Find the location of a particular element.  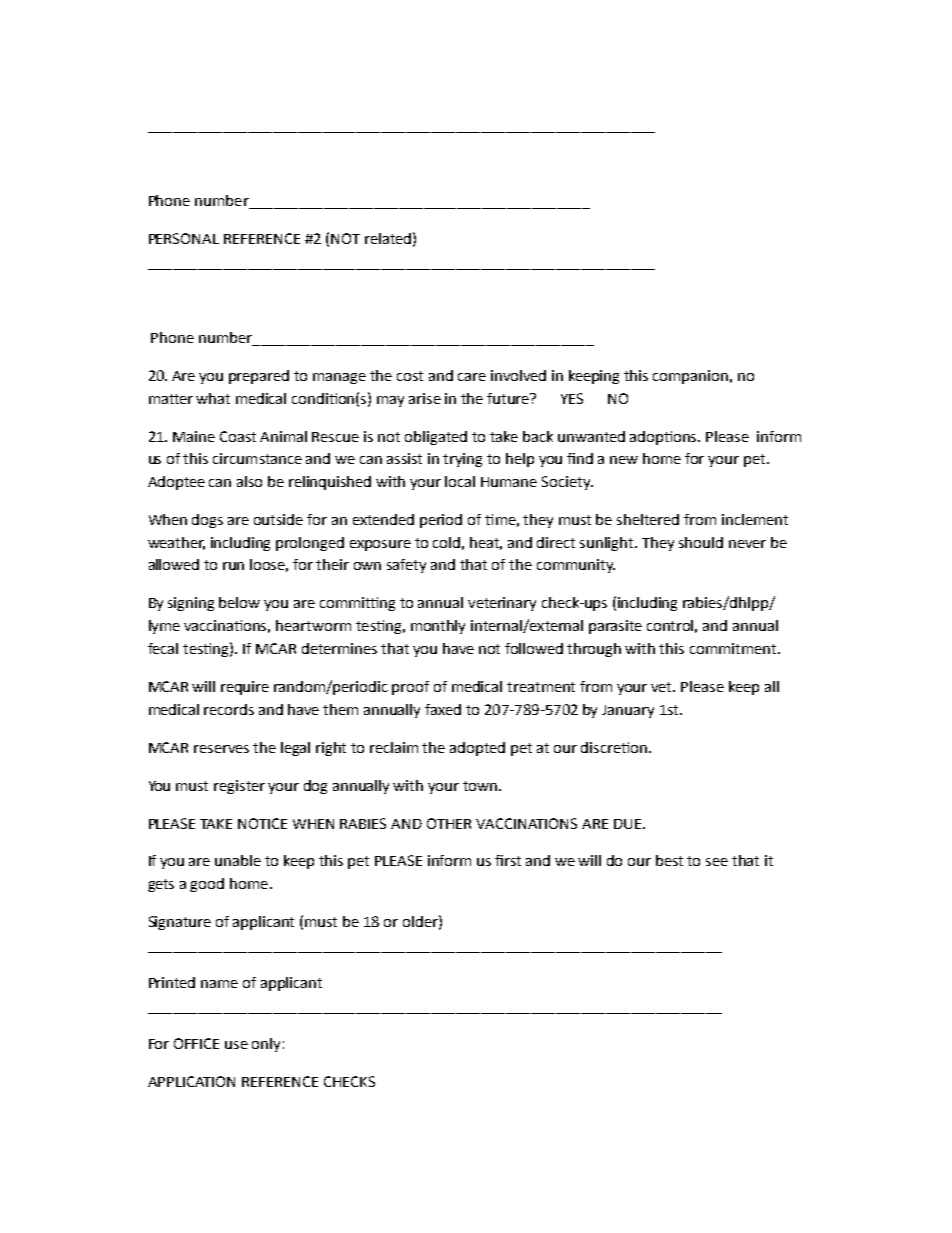

new is located at coordinates (624, 460).
